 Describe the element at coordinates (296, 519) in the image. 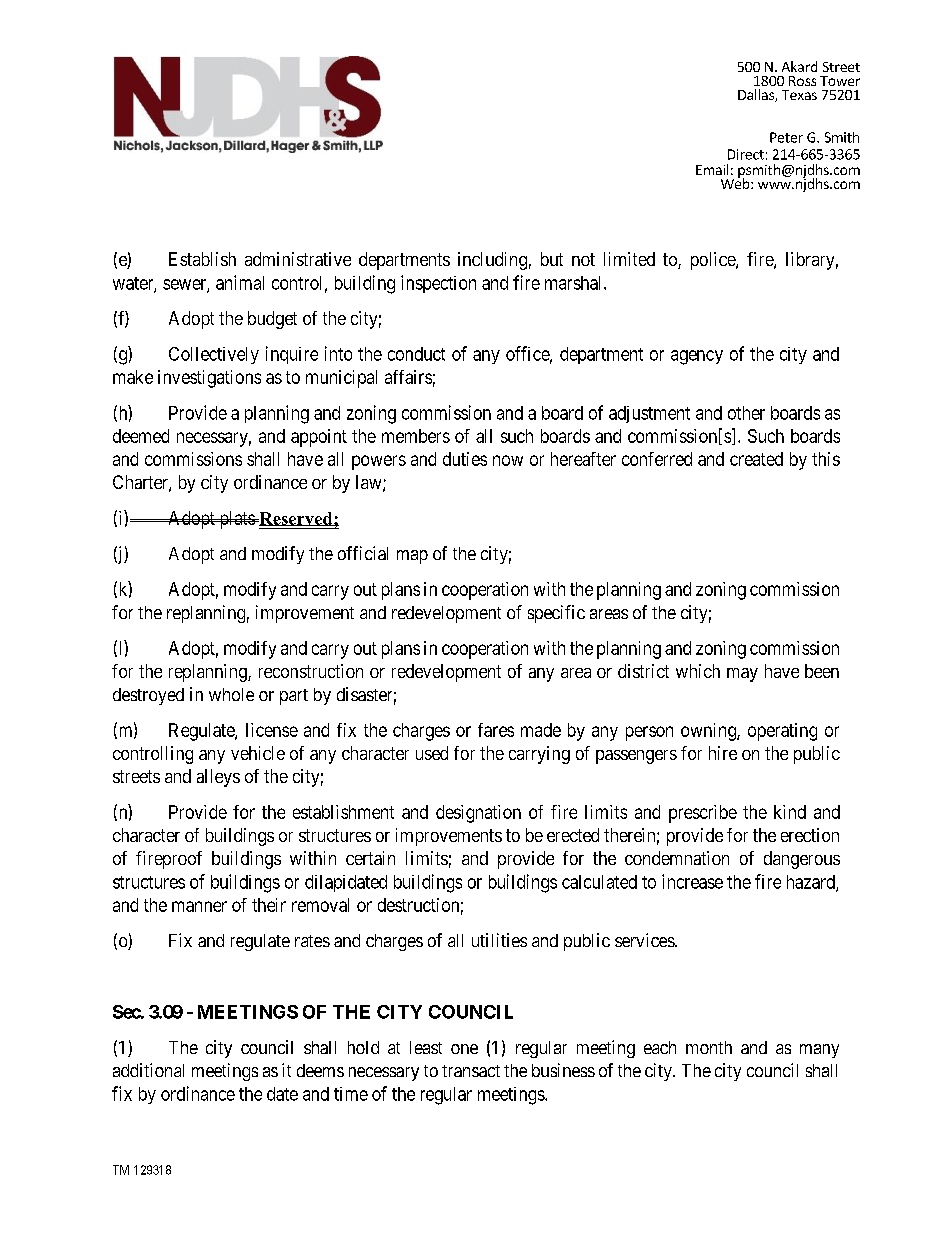

I see `Reserved` at that location.
